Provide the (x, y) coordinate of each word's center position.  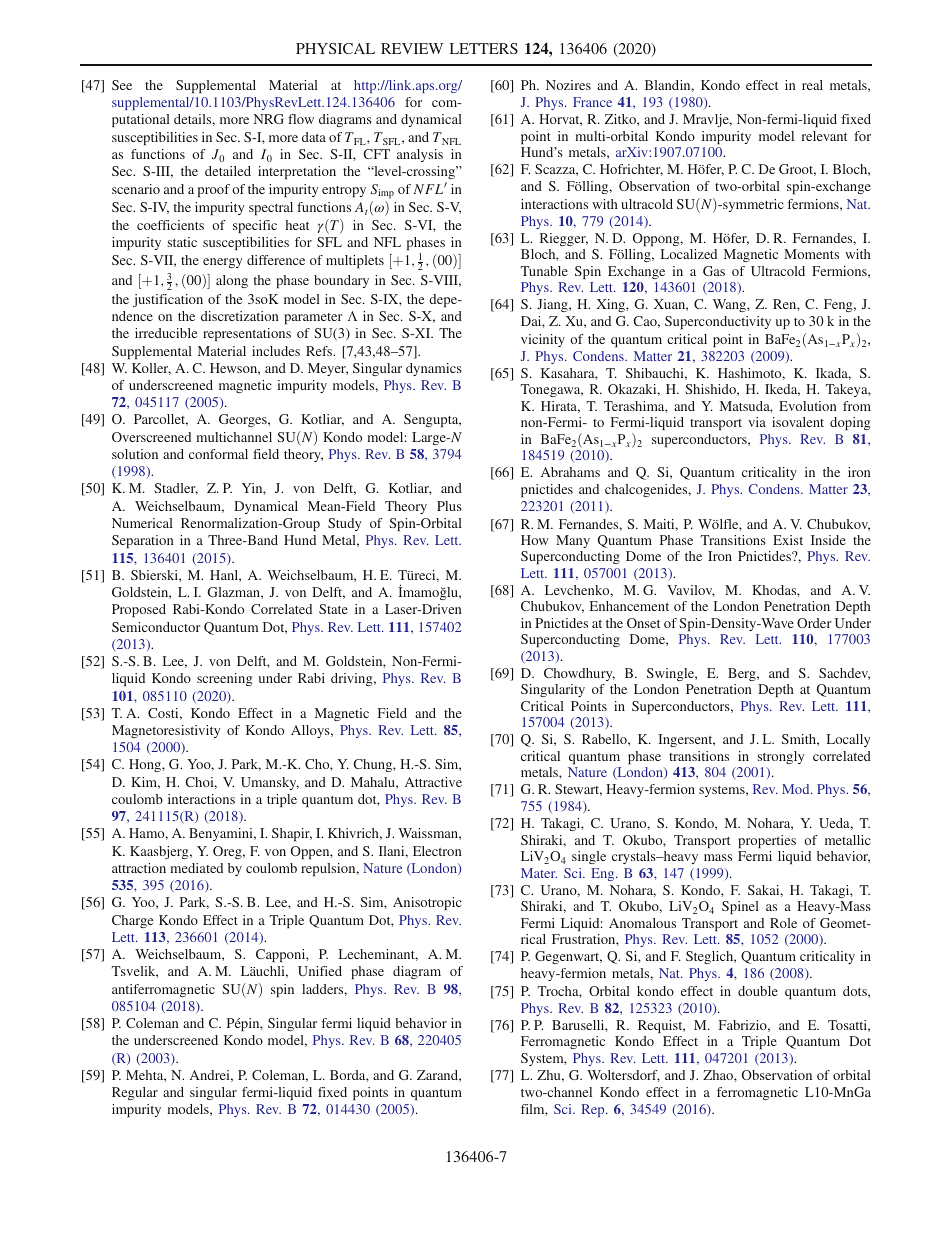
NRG (269, 119)
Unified (320, 971)
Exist (788, 540)
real (812, 85)
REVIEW (412, 48)
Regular (135, 1093)
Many (573, 541)
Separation (143, 541)
